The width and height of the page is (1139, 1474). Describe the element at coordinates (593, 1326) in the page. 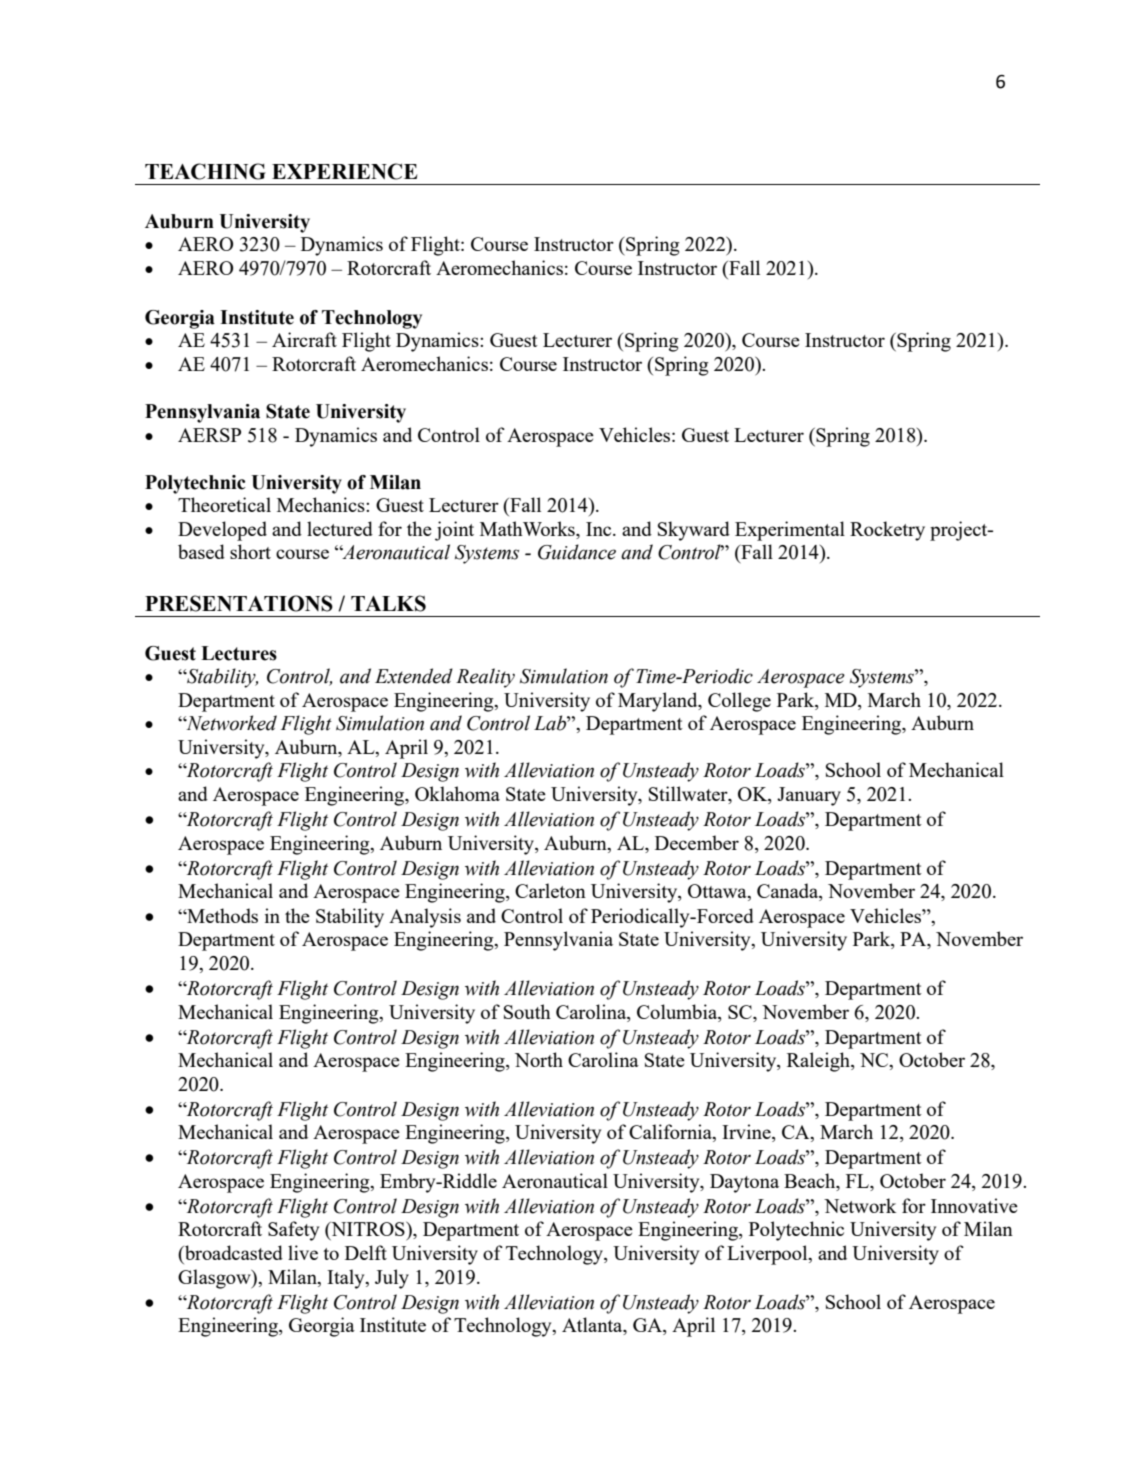

I see `Atlanta` at that location.
